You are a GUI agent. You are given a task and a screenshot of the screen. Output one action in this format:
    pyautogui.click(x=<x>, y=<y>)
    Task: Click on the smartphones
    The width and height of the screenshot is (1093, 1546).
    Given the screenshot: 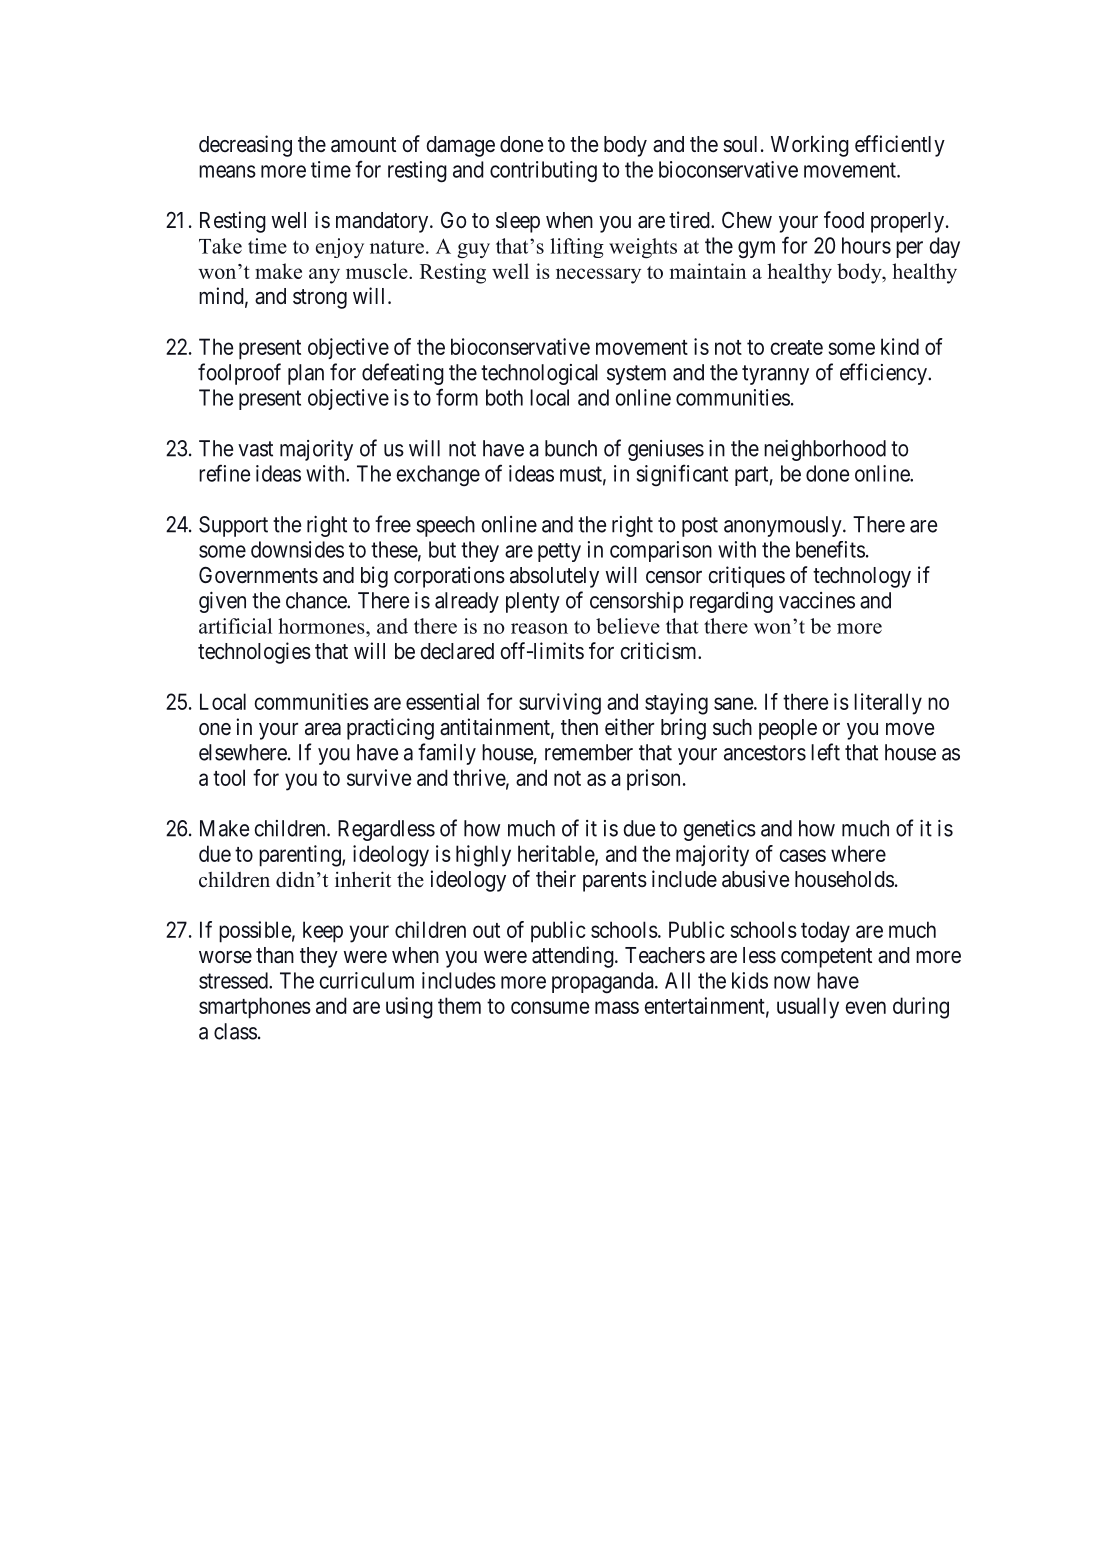 What is the action you would take?
    pyautogui.click(x=255, y=1008)
